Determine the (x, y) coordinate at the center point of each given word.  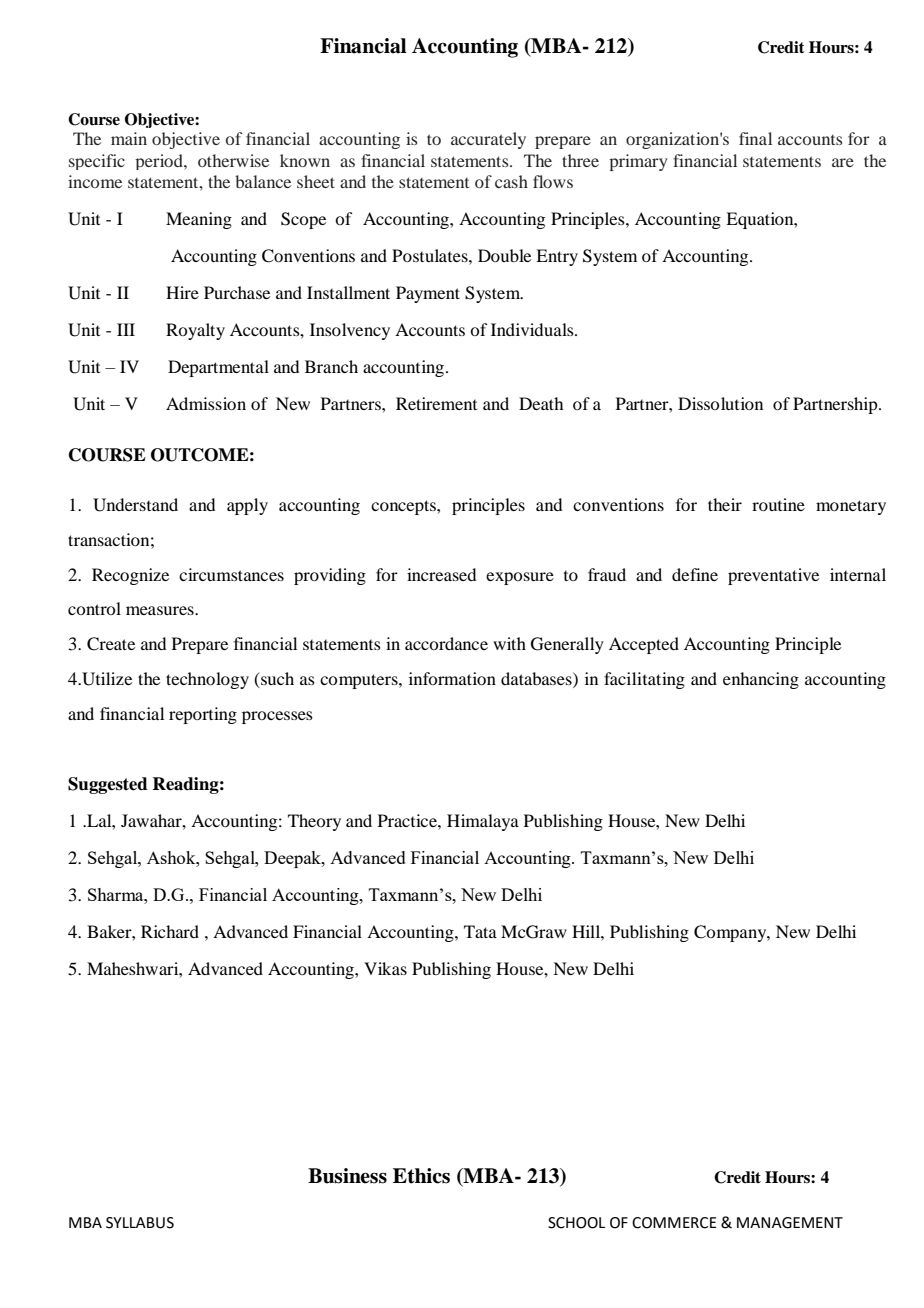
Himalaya (483, 822)
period (160, 162)
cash (511, 181)
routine (778, 504)
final (755, 138)
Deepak (293, 859)
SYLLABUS (140, 1223)
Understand (135, 505)
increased (441, 574)
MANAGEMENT (790, 1223)
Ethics (421, 1176)
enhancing (761, 680)
